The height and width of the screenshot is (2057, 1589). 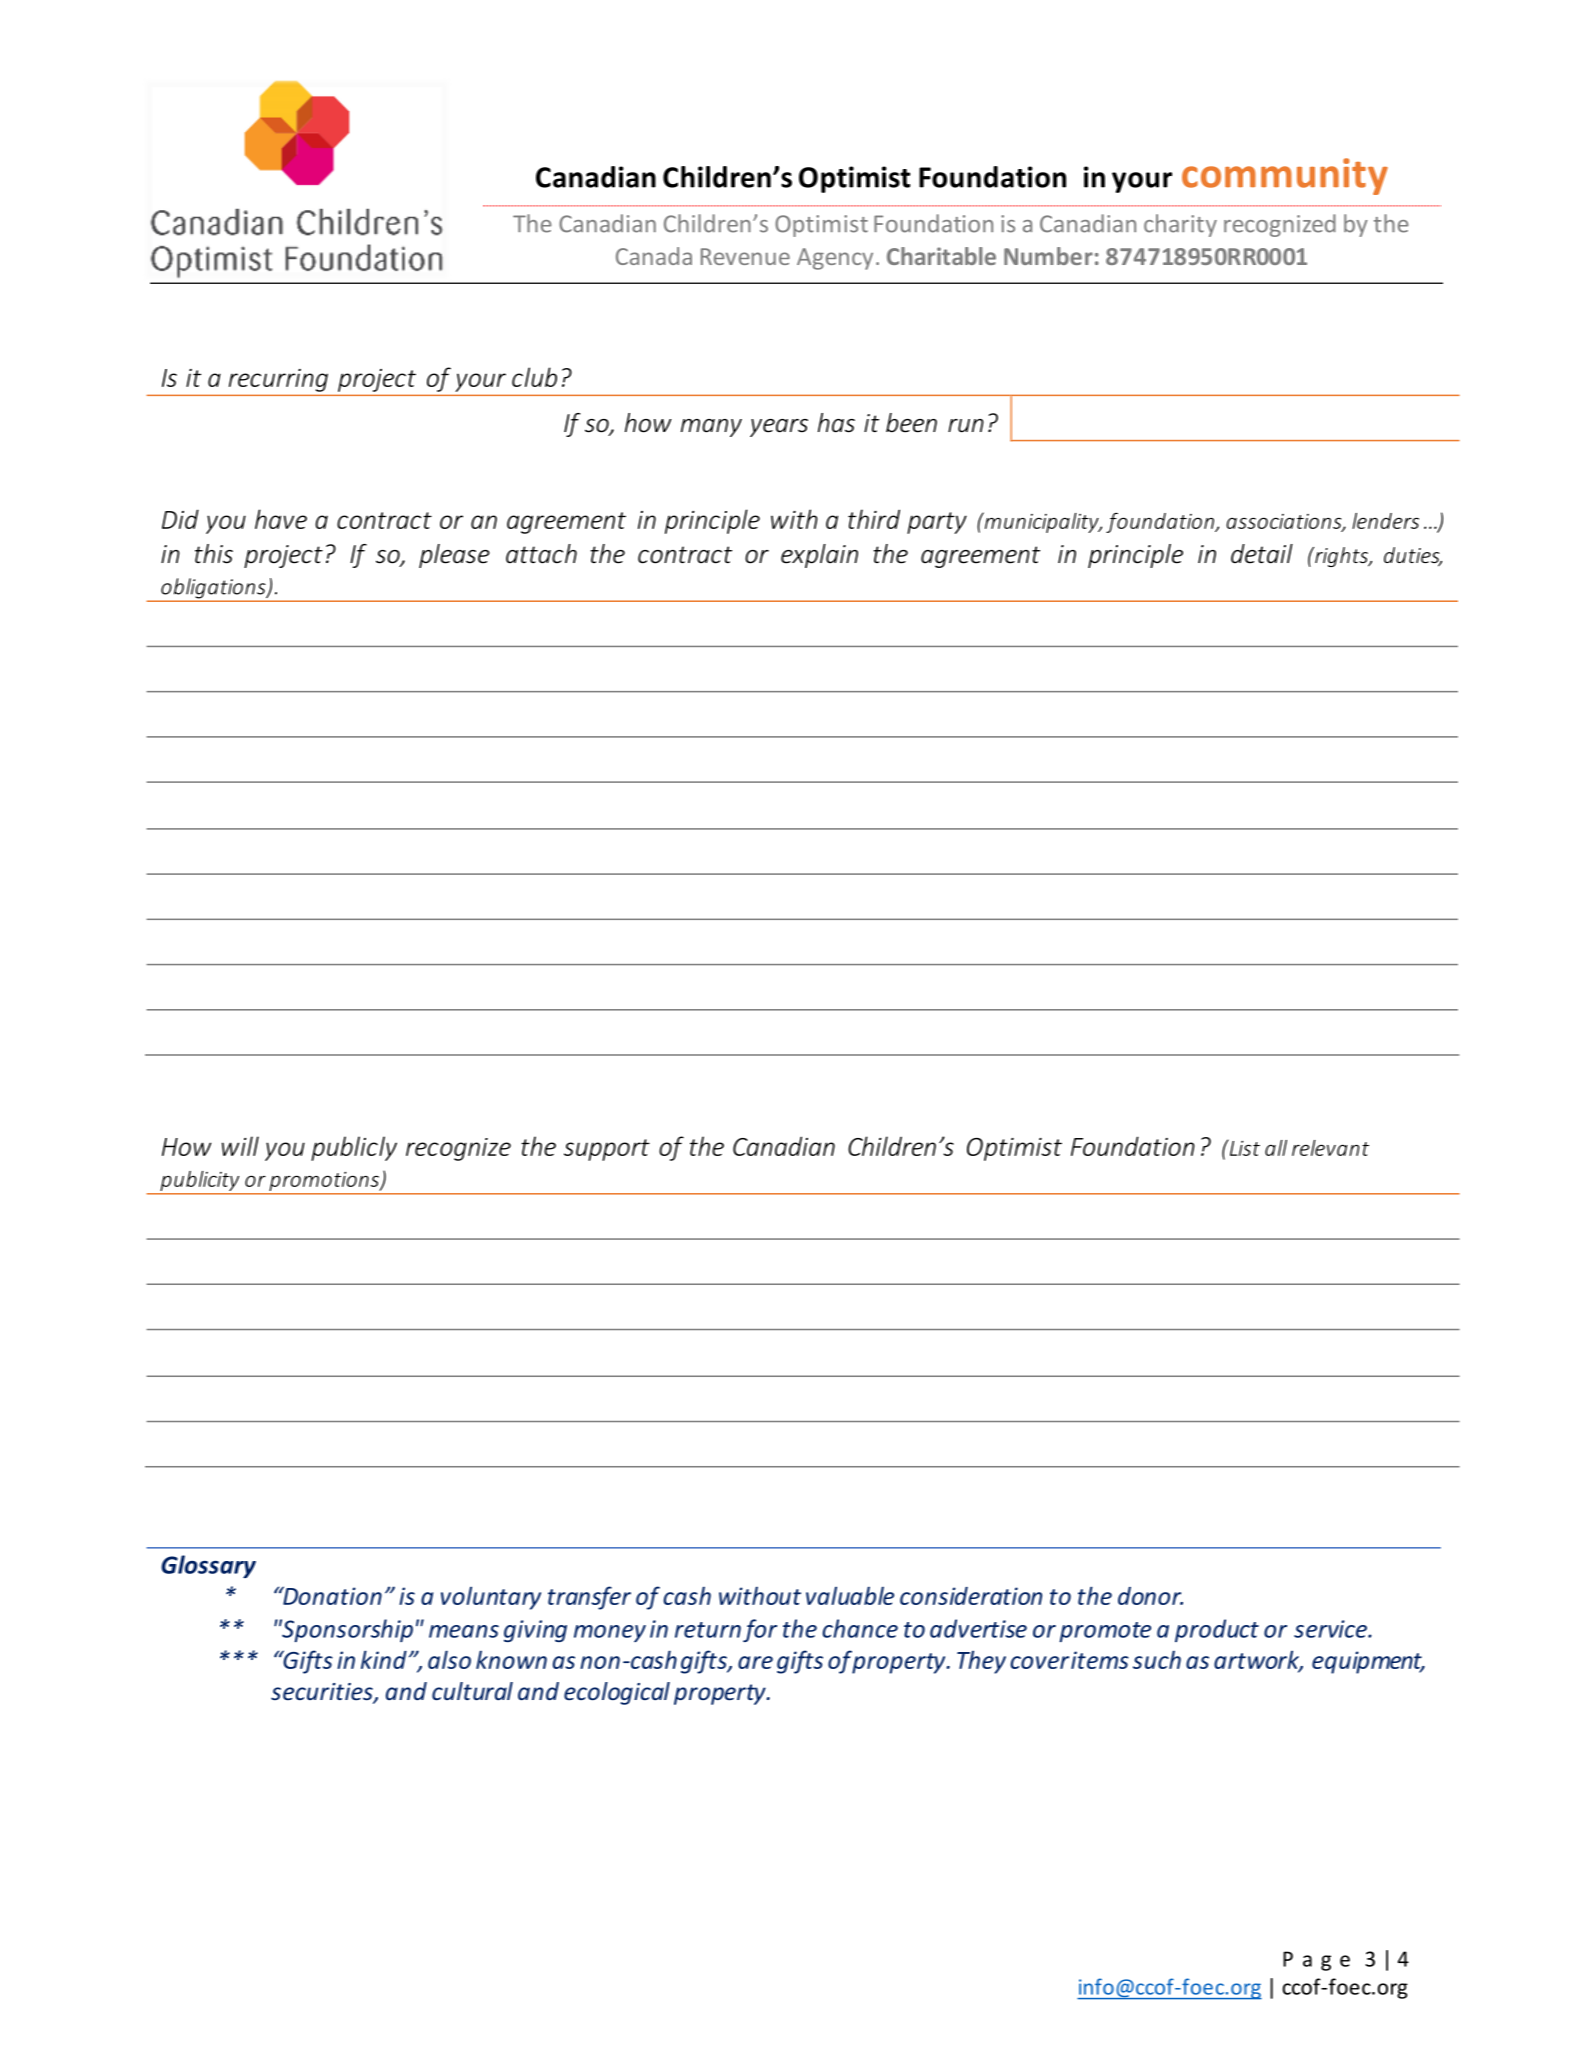 I want to click on publicly, so click(x=354, y=1148).
